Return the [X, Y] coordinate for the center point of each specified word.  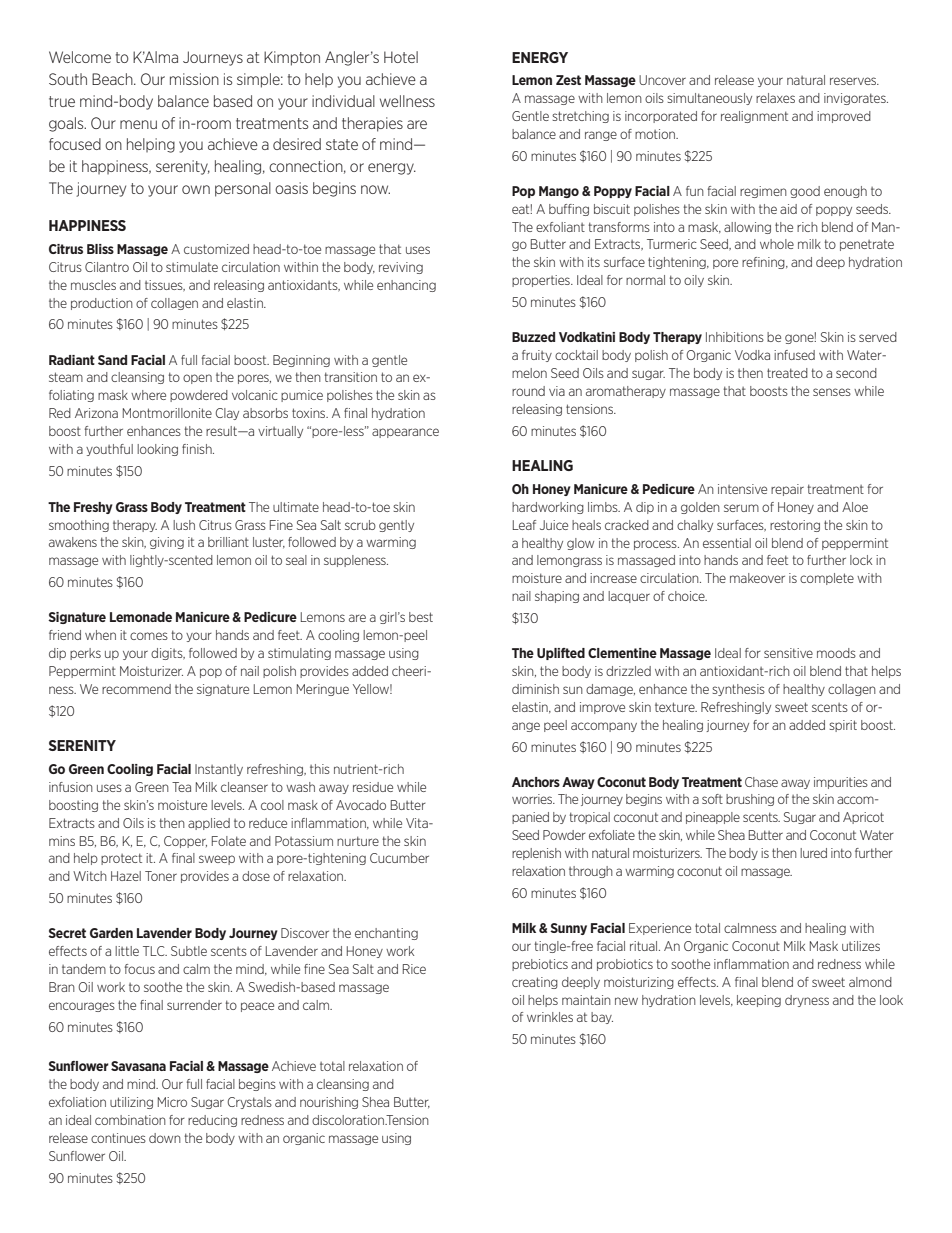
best [421, 617]
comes [149, 636]
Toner [161, 876]
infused [794, 355]
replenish [536, 854]
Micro [172, 1102]
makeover [757, 578]
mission [194, 79]
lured [813, 853]
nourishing [329, 1103]
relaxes [775, 98]
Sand [112, 360]
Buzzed [533, 337]
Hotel [401, 57]
